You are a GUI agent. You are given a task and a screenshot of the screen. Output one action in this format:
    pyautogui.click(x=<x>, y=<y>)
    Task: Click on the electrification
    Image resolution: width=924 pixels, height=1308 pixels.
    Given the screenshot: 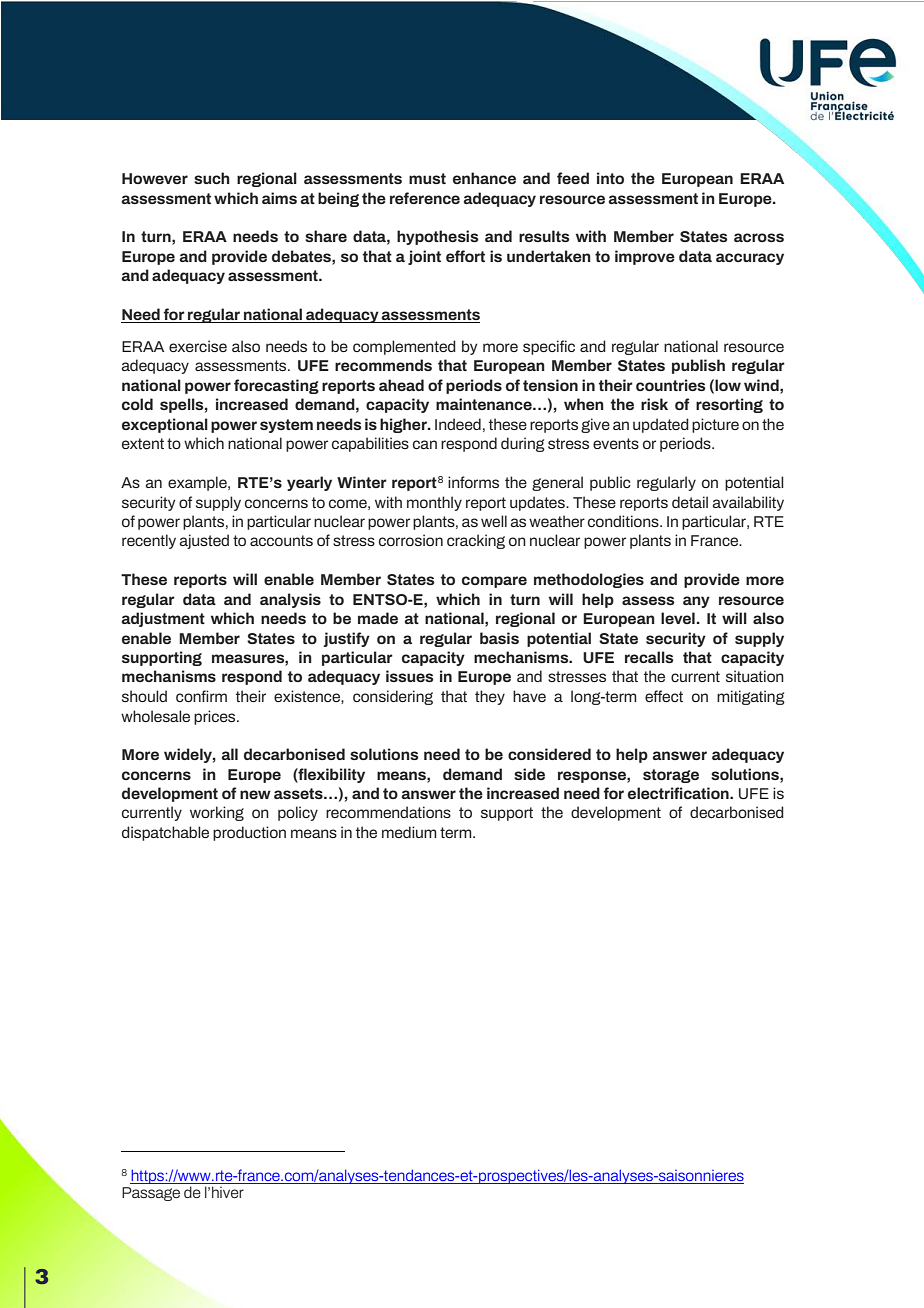 What is the action you would take?
    pyautogui.click(x=679, y=793)
